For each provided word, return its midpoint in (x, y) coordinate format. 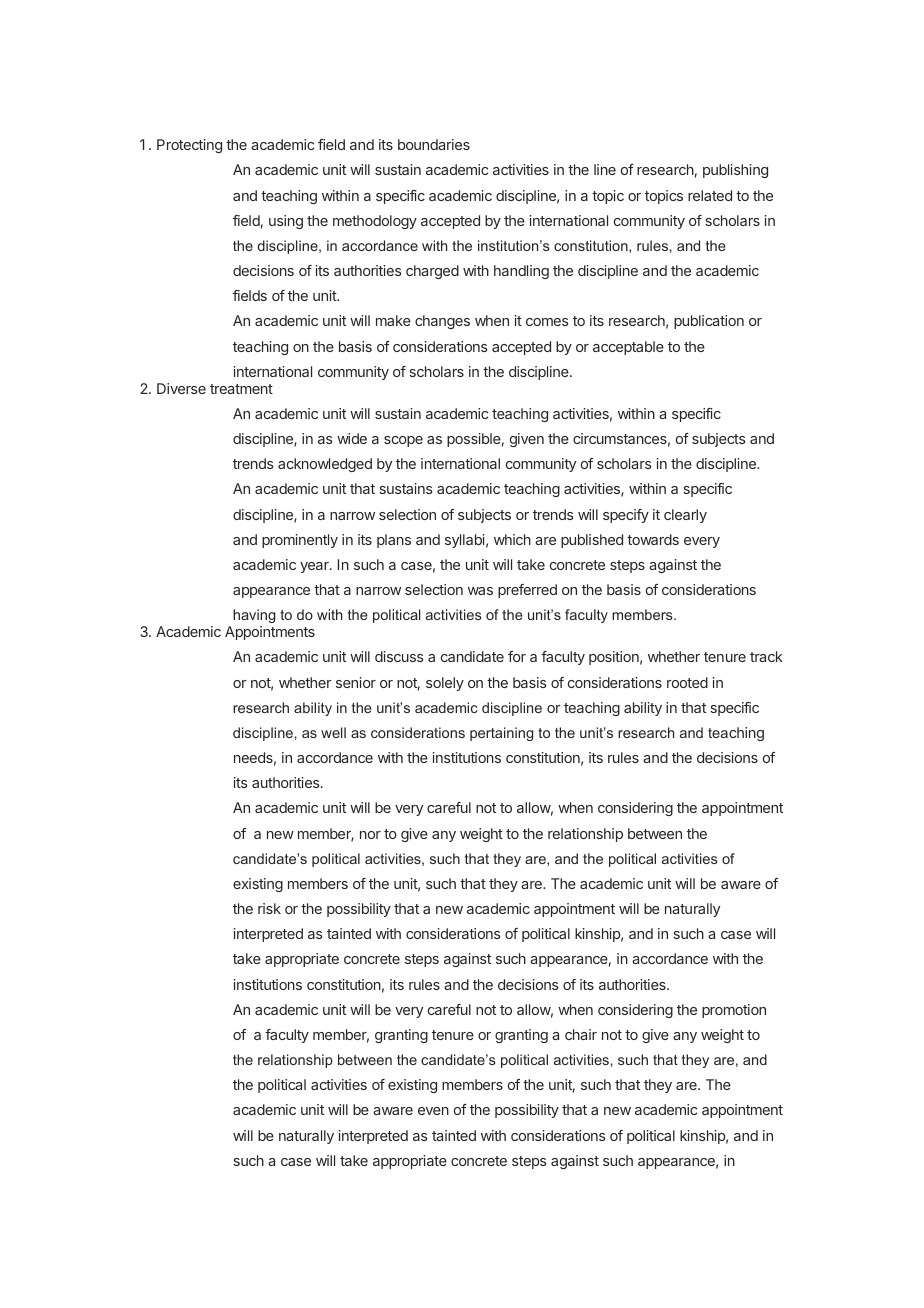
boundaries (434, 144)
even (433, 1111)
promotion (734, 1011)
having (254, 616)
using (286, 222)
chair (581, 1034)
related (710, 195)
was (480, 591)
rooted (687, 682)
